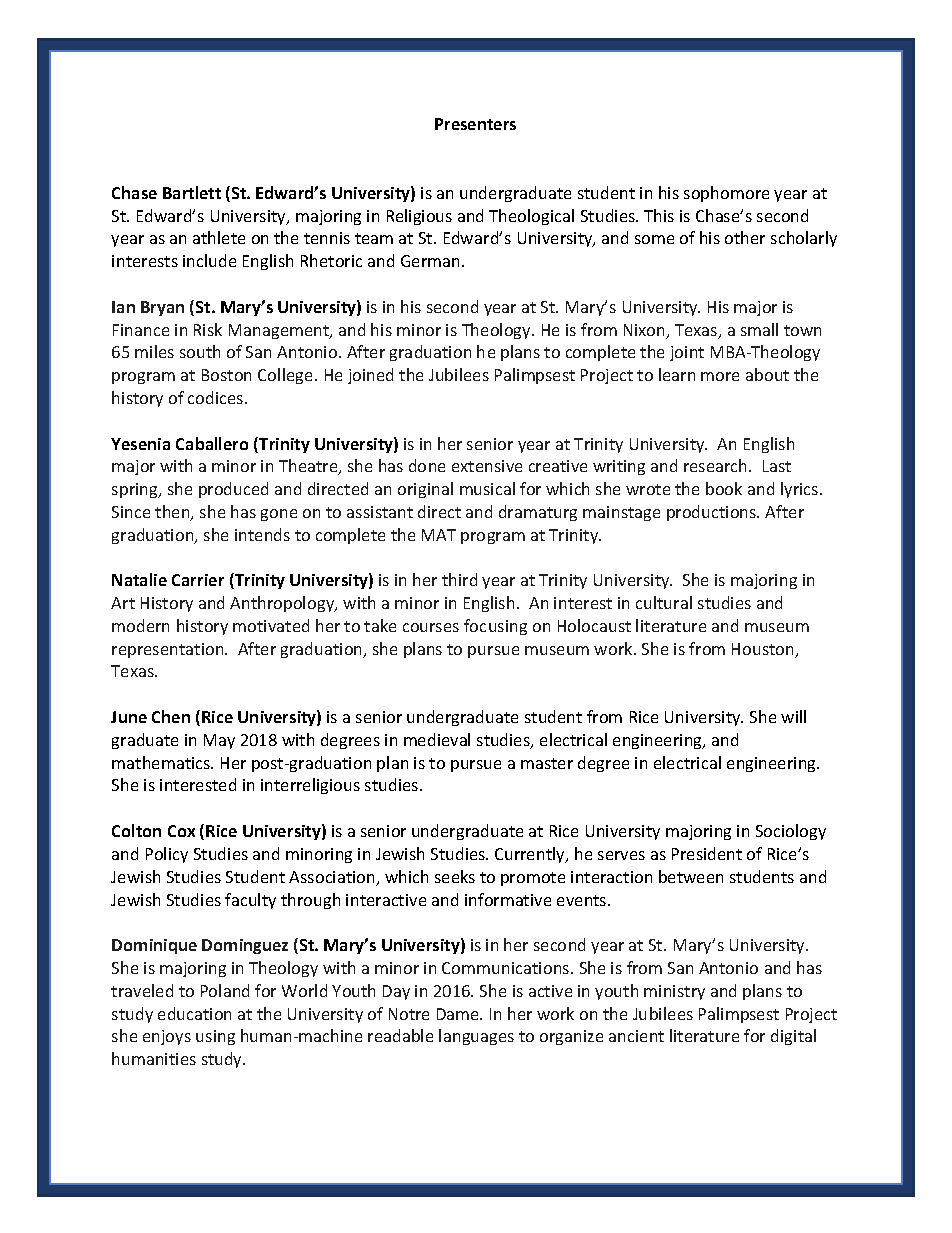 The width and height of the screenshot is (952, 1233). I want to click on This, so click(659, 215).
